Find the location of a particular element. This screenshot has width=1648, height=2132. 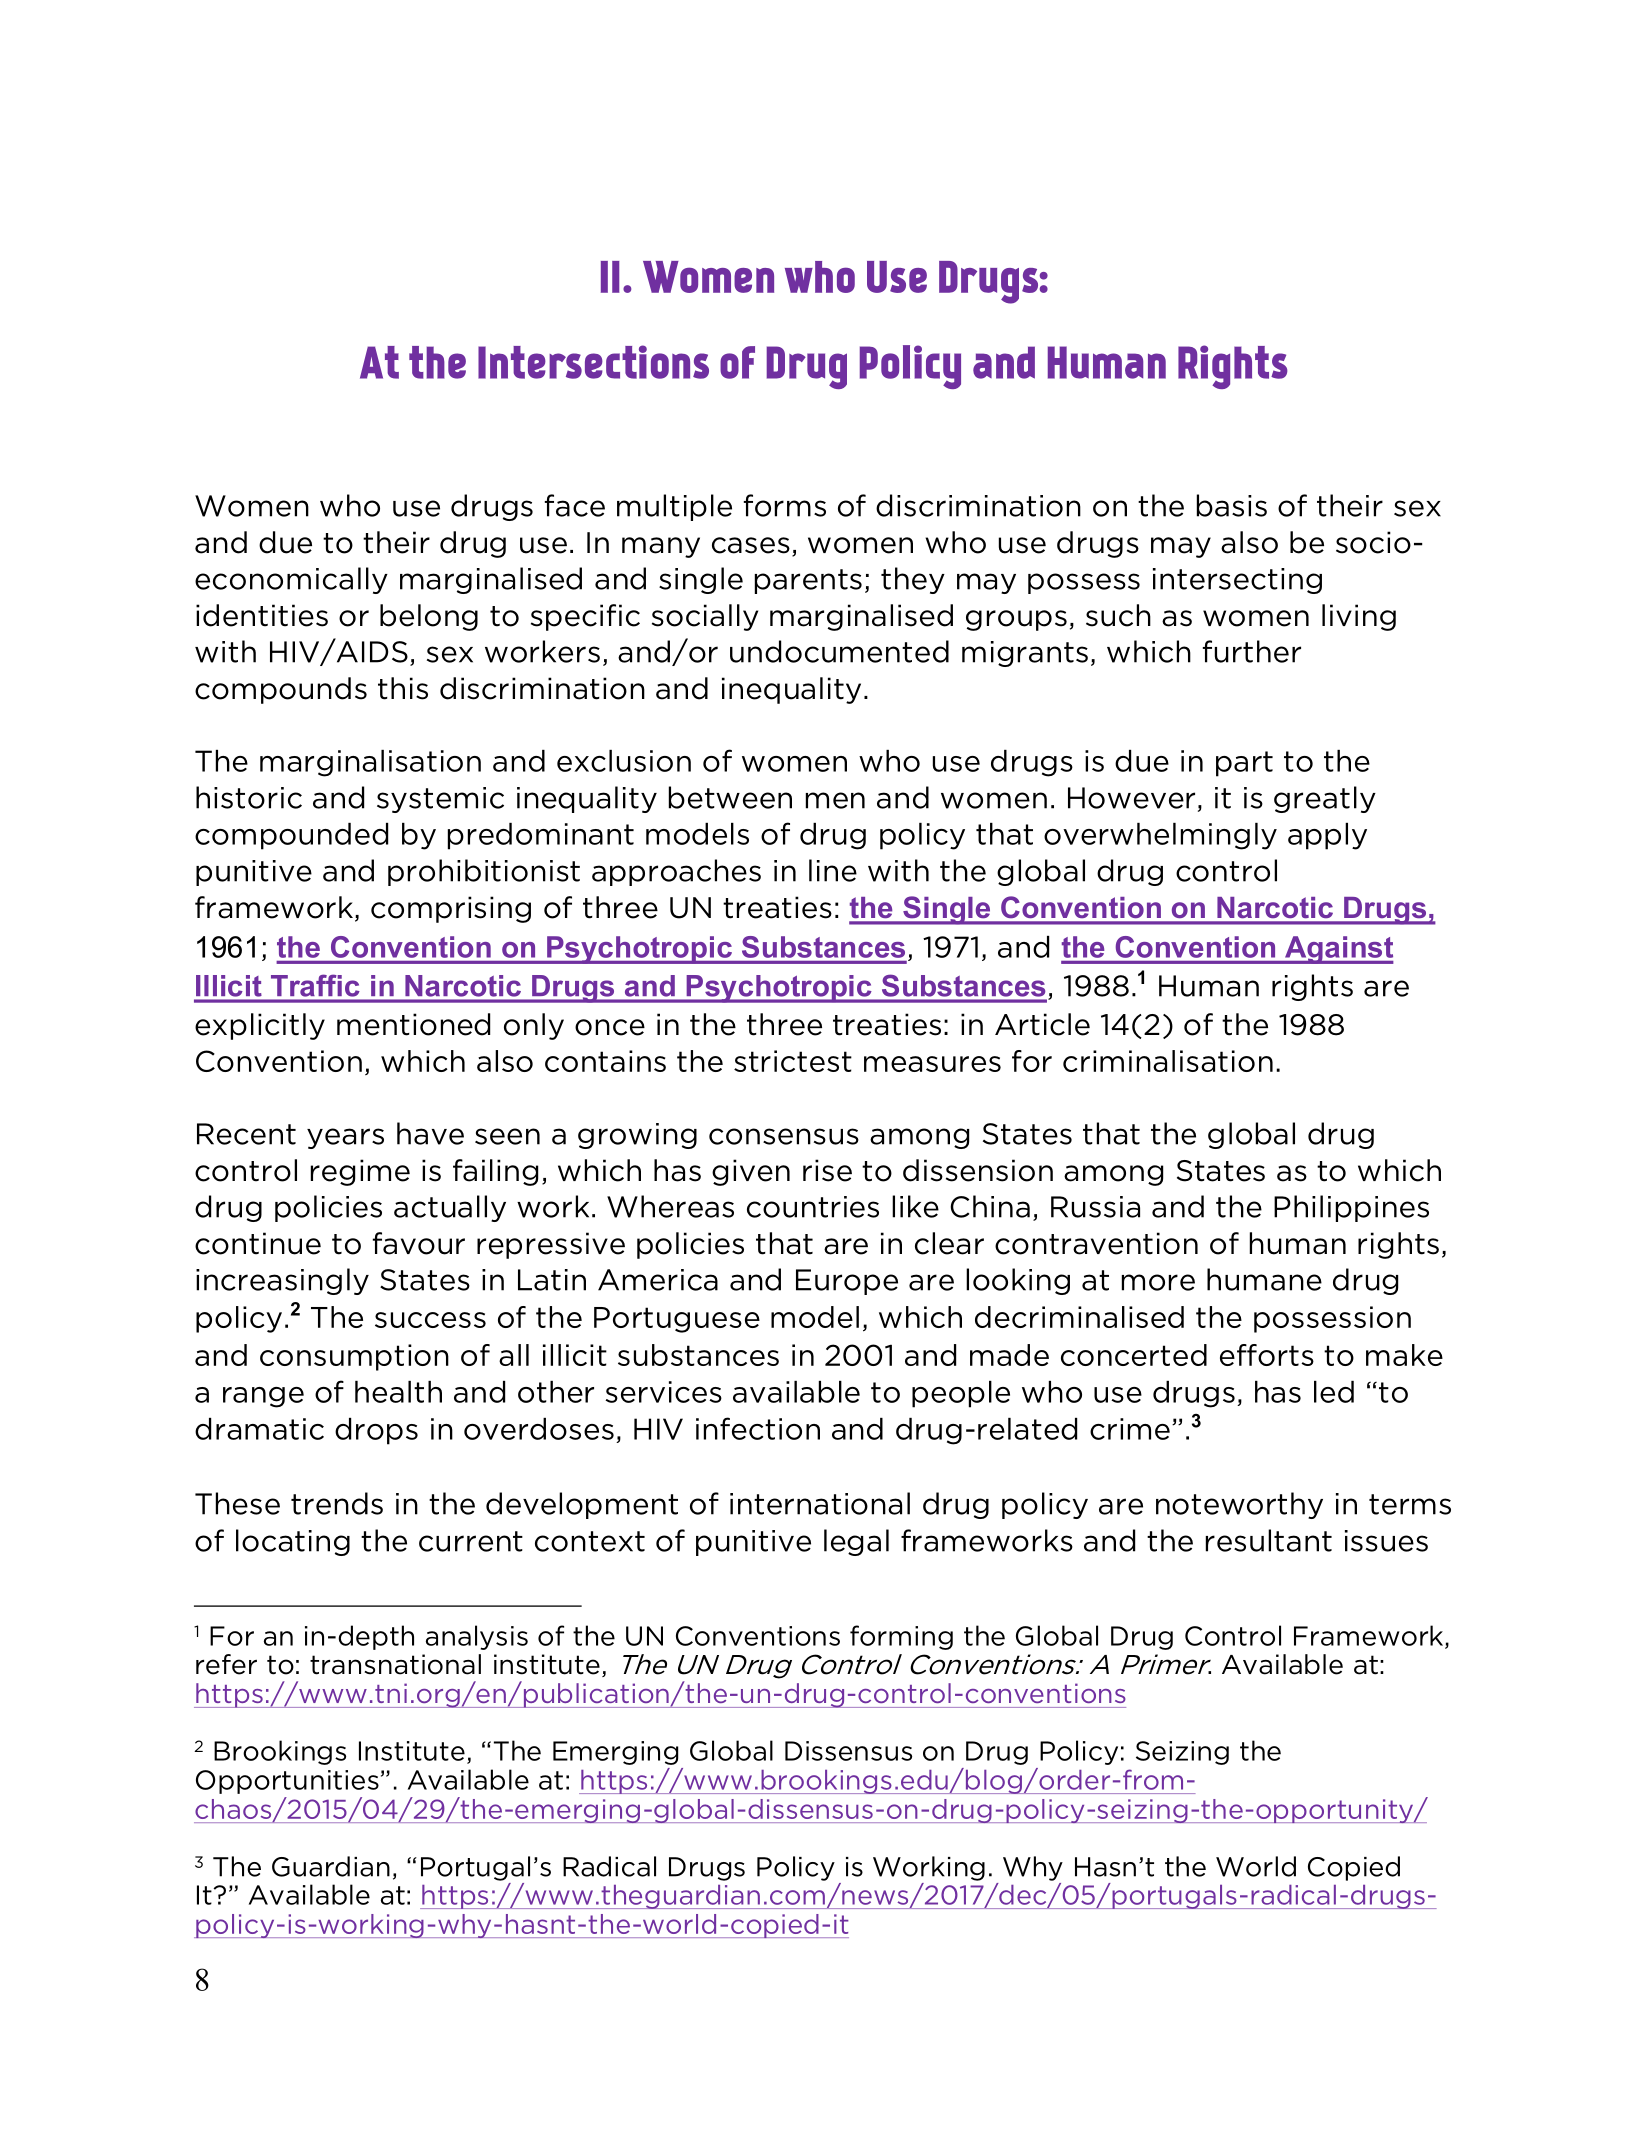

forms is located at coordinates (785, 505).
